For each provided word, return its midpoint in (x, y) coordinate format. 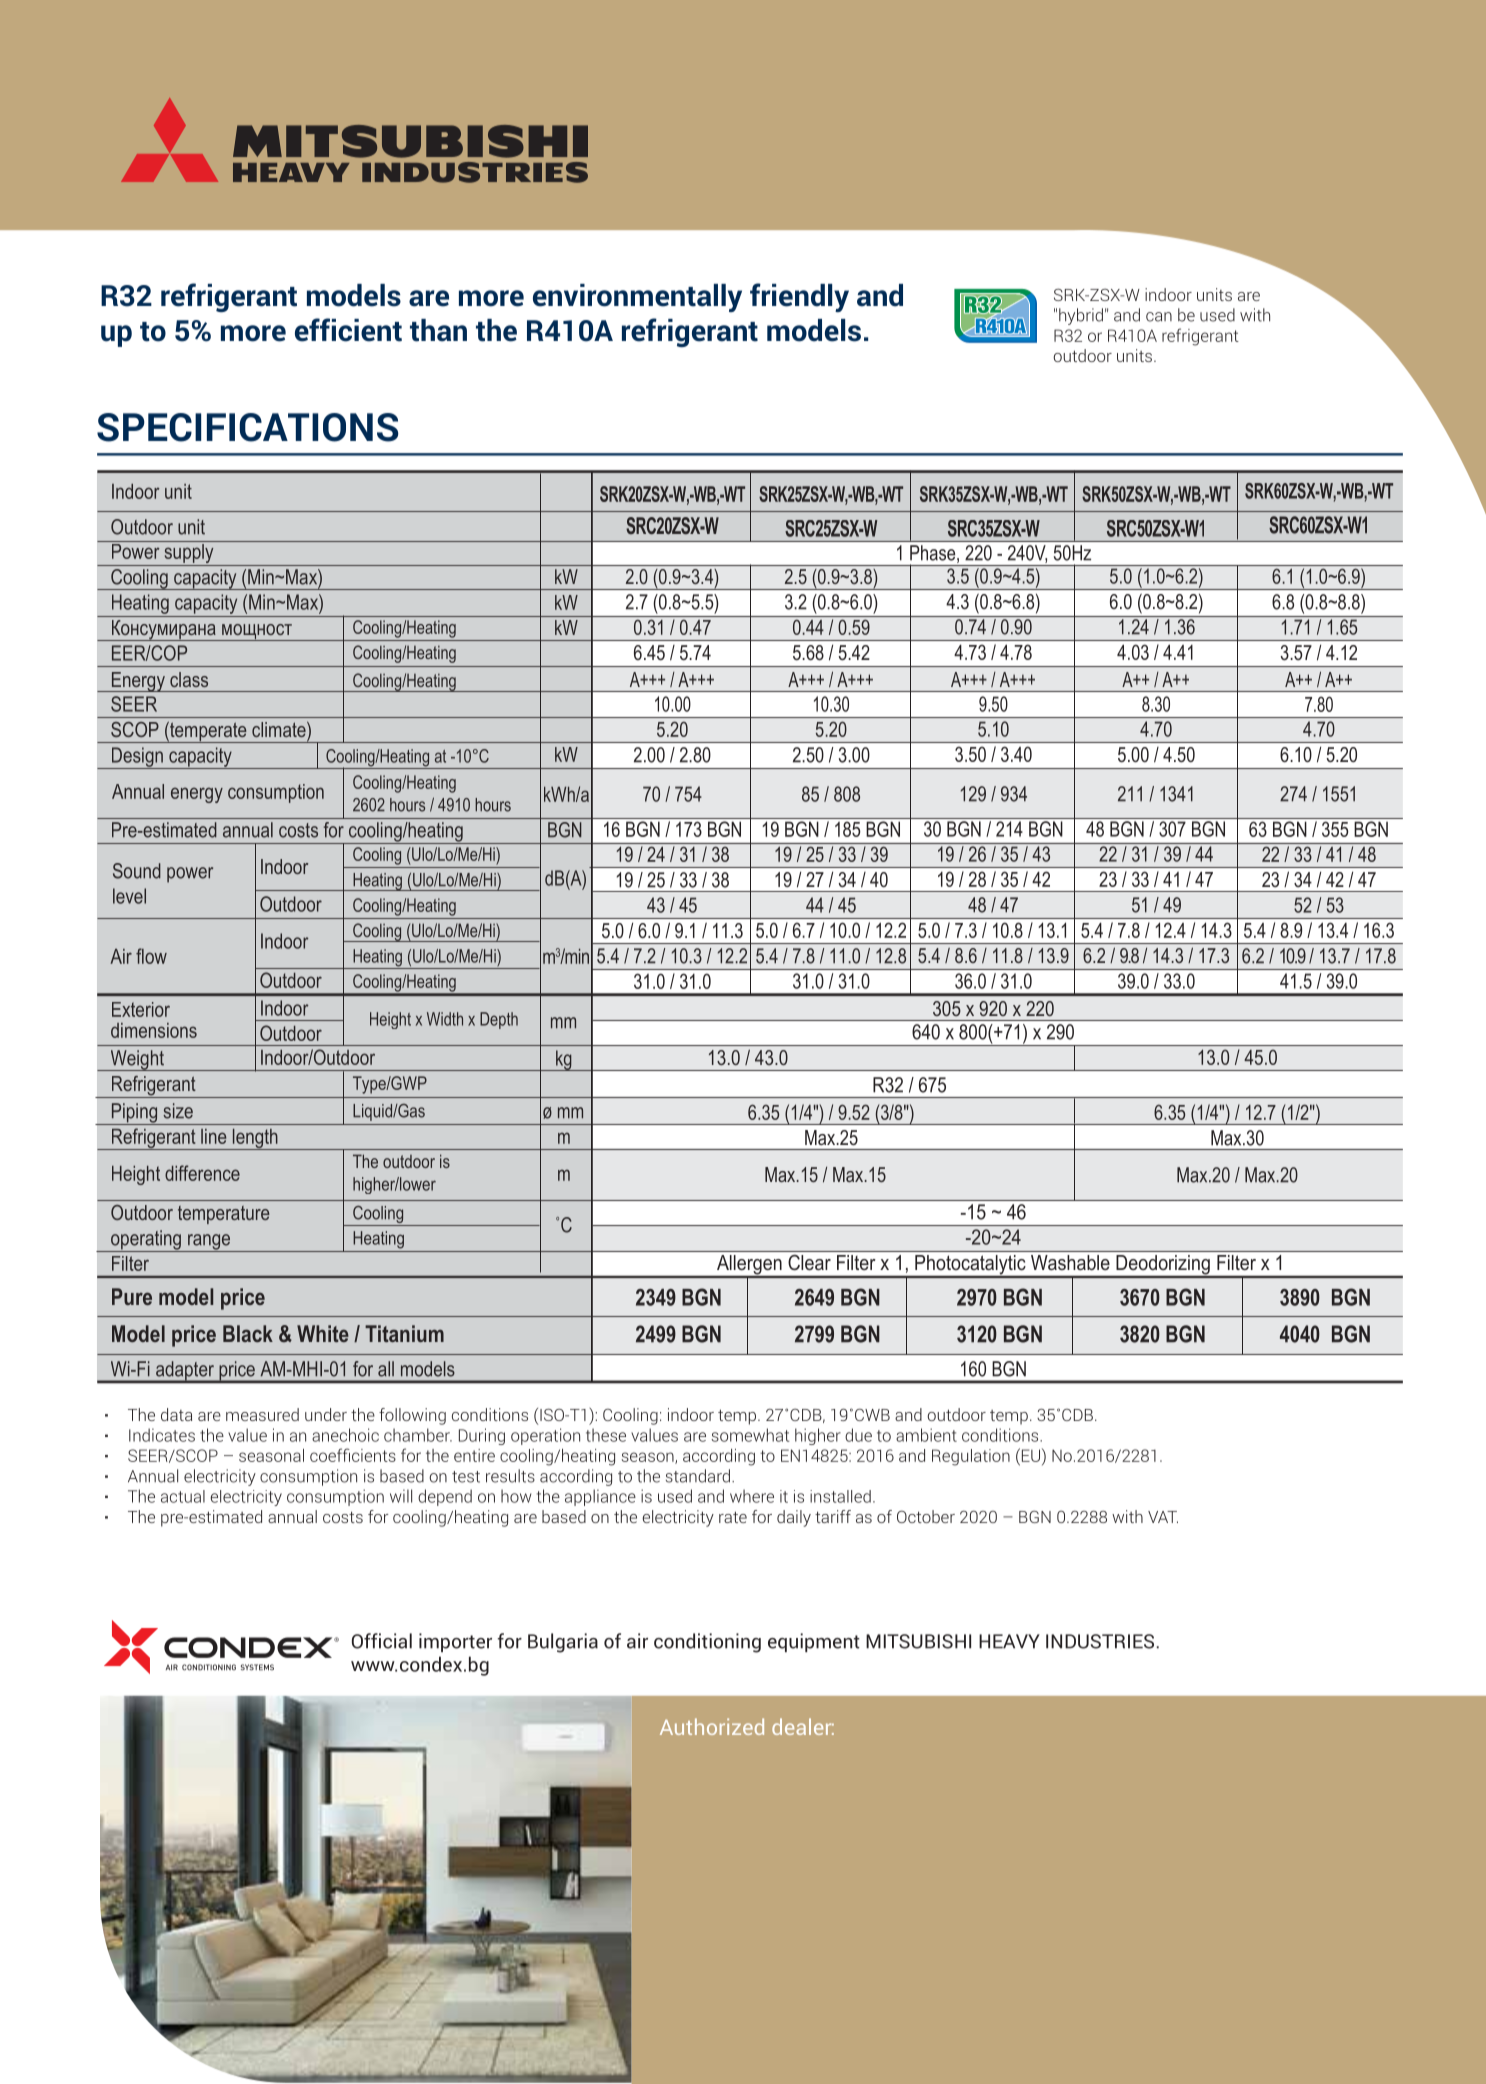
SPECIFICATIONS (248, 427)
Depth (499, 1020)
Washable (1070, 1262)
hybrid (1081, 316)
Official (382, 1641)
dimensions (154, 1030)
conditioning (707, 1643)
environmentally (637, 298)
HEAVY (1009, 1641)
